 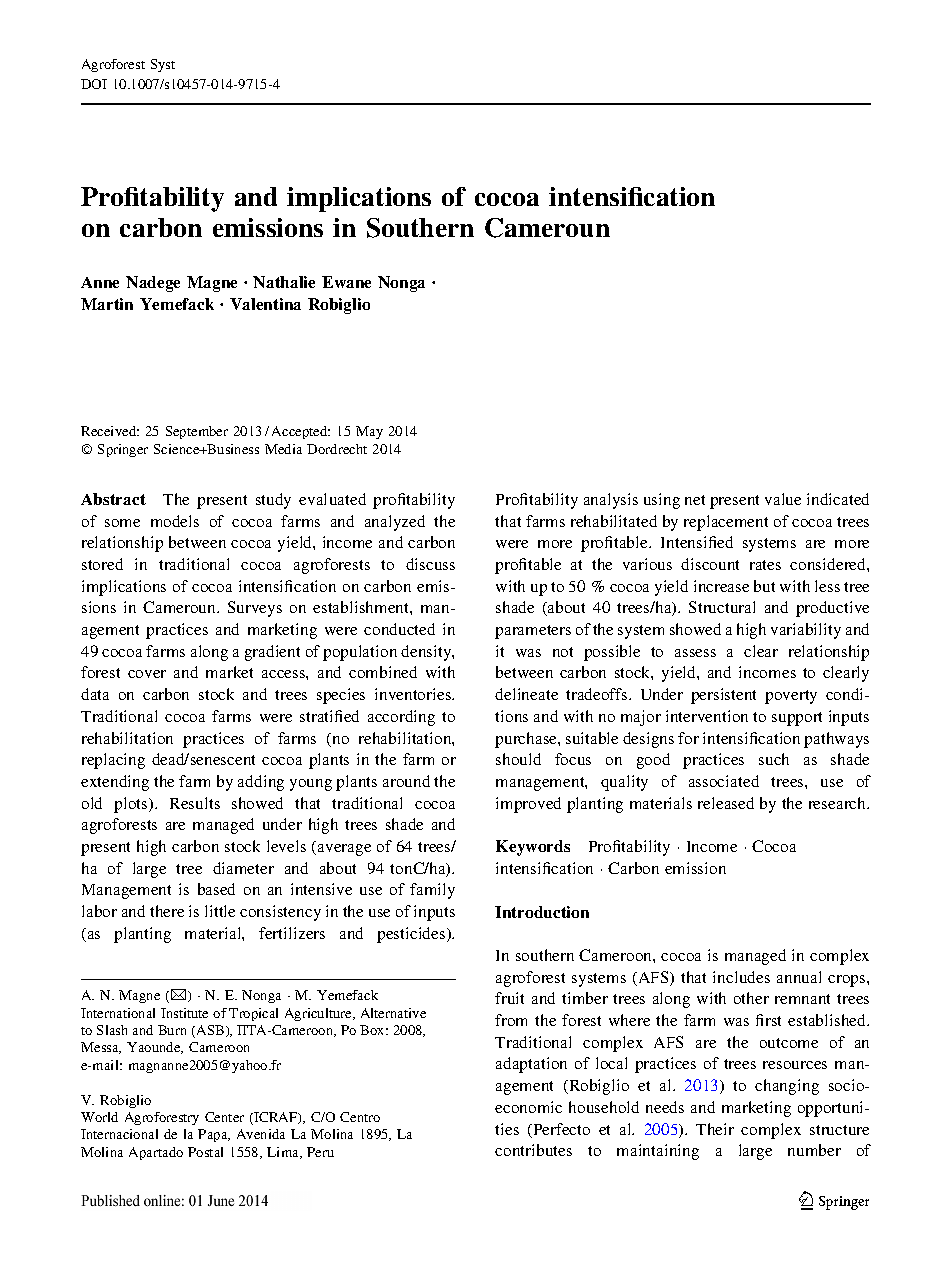 What do you see at coordinates (107, 304) in the image?
I see `Martin` at bounding box center [107, 304].
